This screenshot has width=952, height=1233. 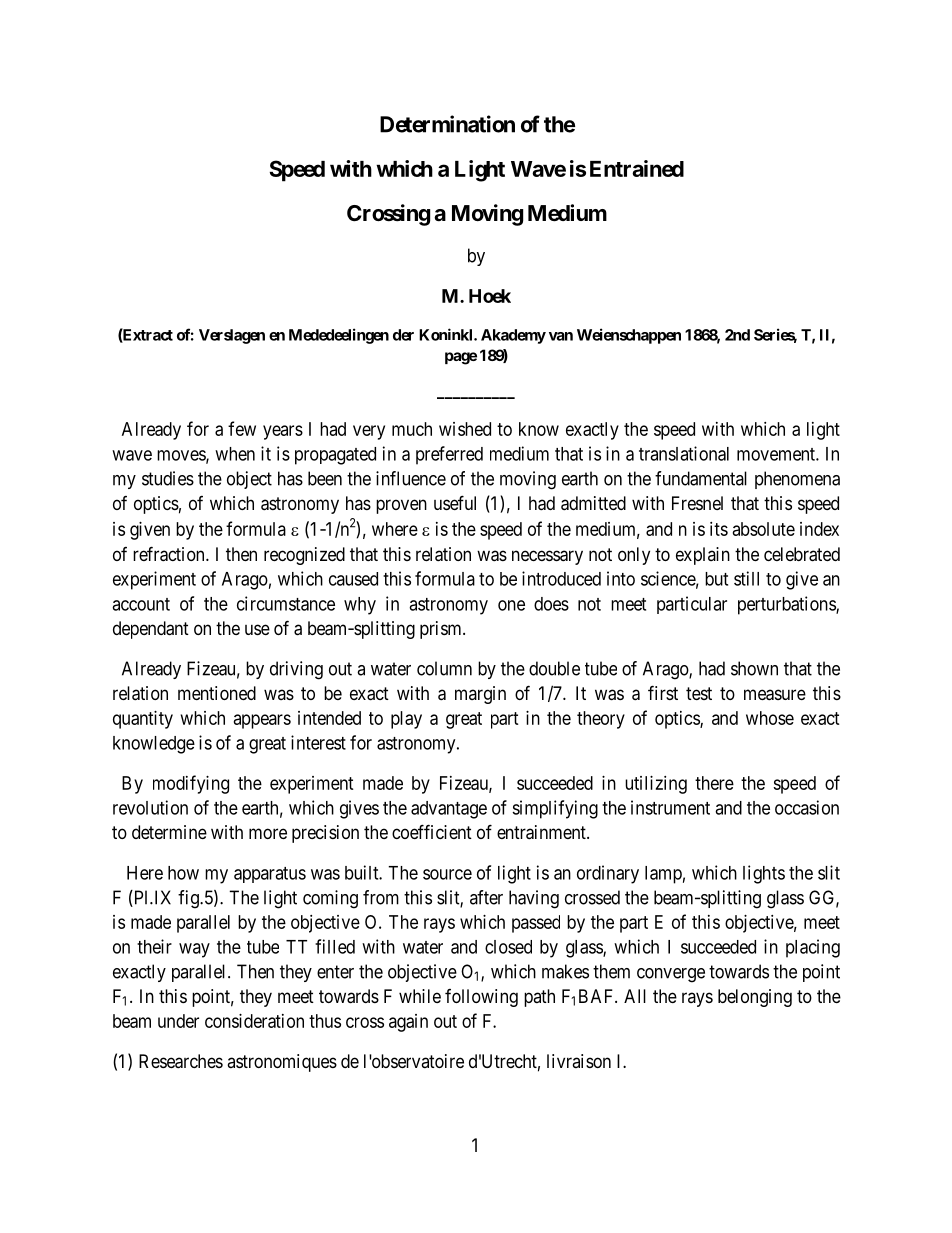 I want to click on Determination, so click(x=447, y=124).
